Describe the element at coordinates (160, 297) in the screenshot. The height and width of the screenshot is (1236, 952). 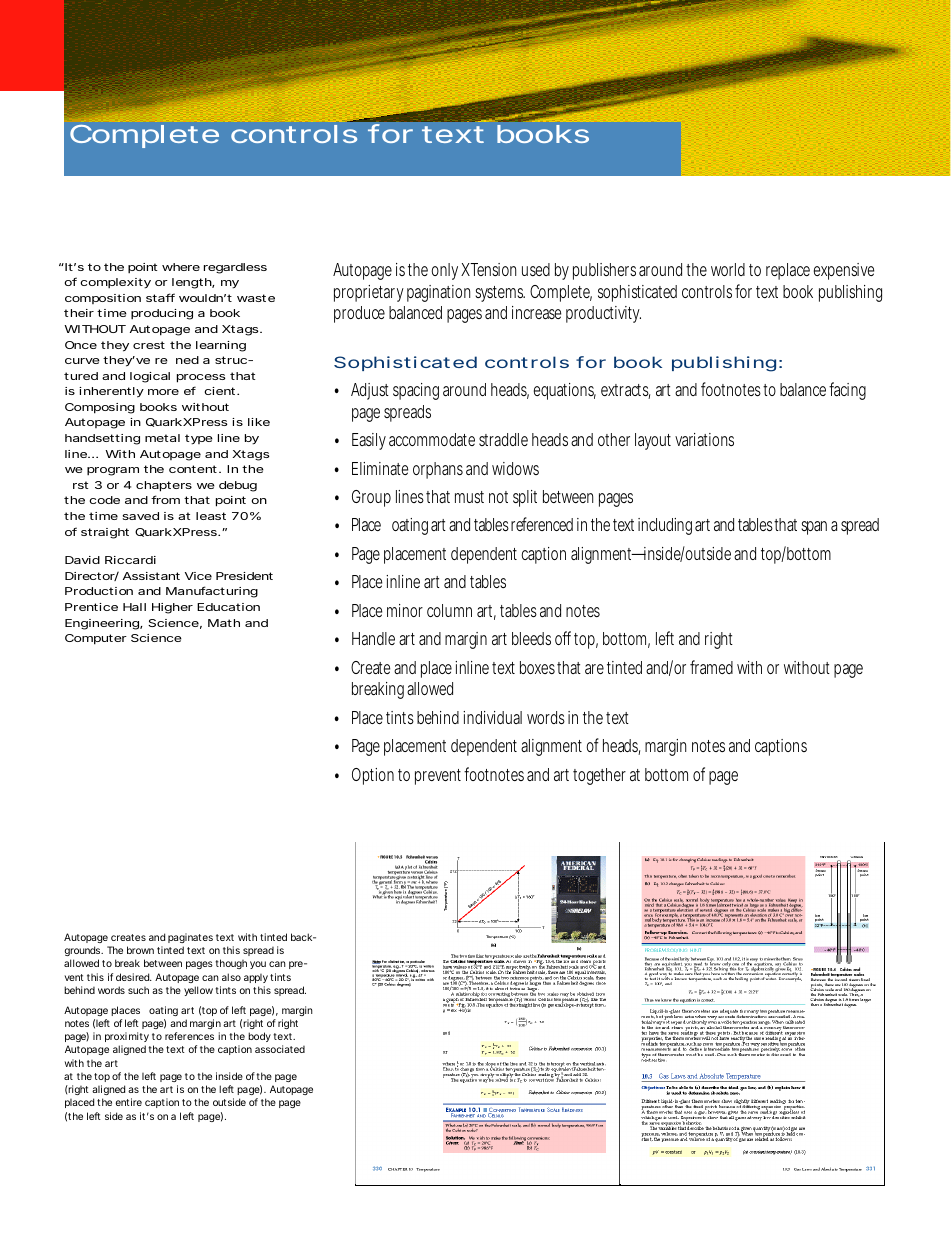
I see `staff` at that location.
